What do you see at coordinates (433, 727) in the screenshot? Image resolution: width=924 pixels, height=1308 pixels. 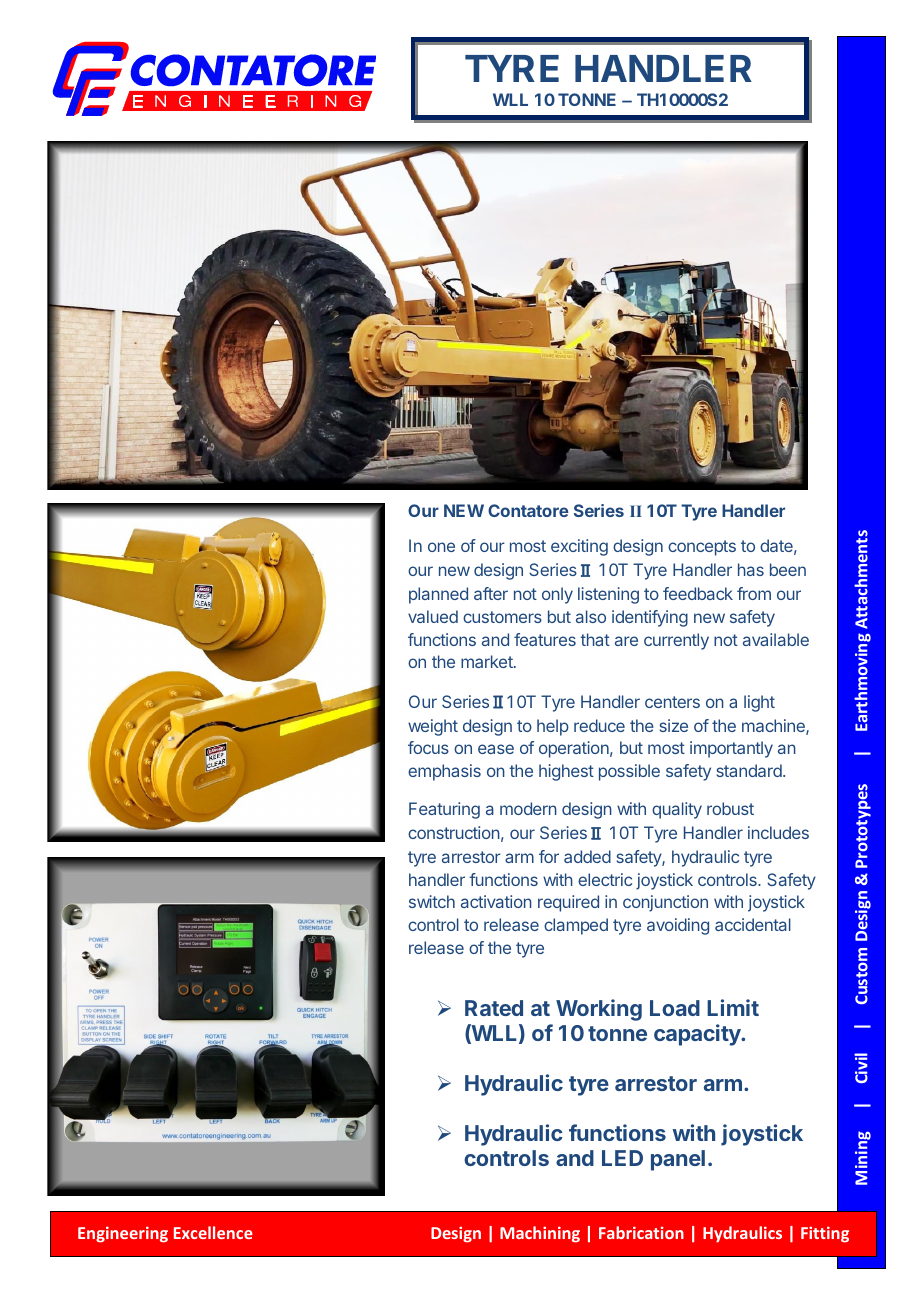 I see `weight` at bounding box center [433, 727].
